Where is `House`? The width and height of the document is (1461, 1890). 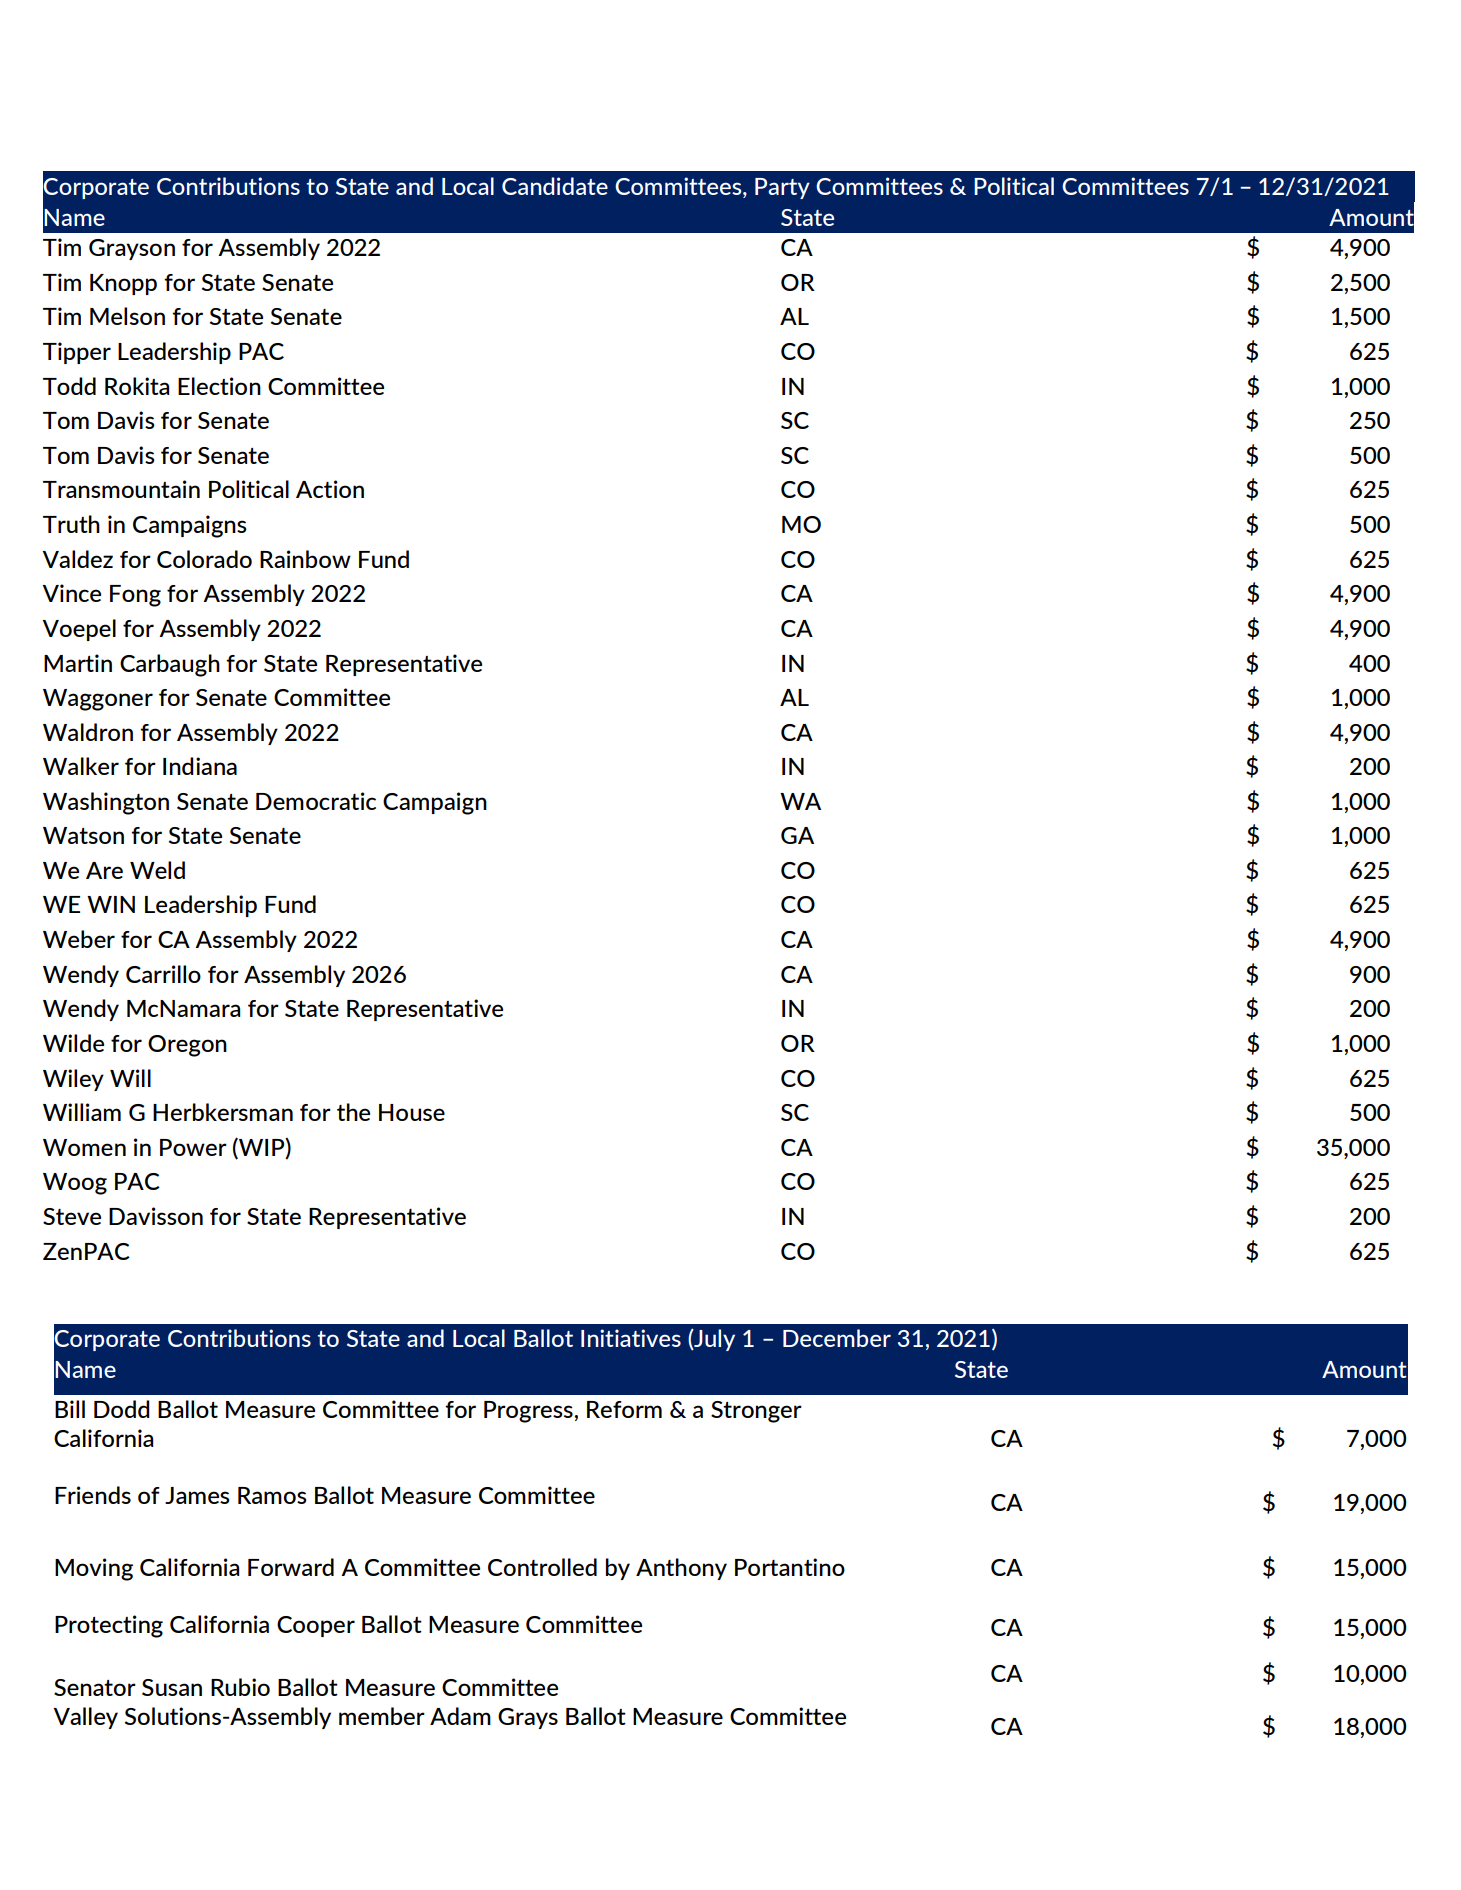
House is located at coordinates (412, 1112).
